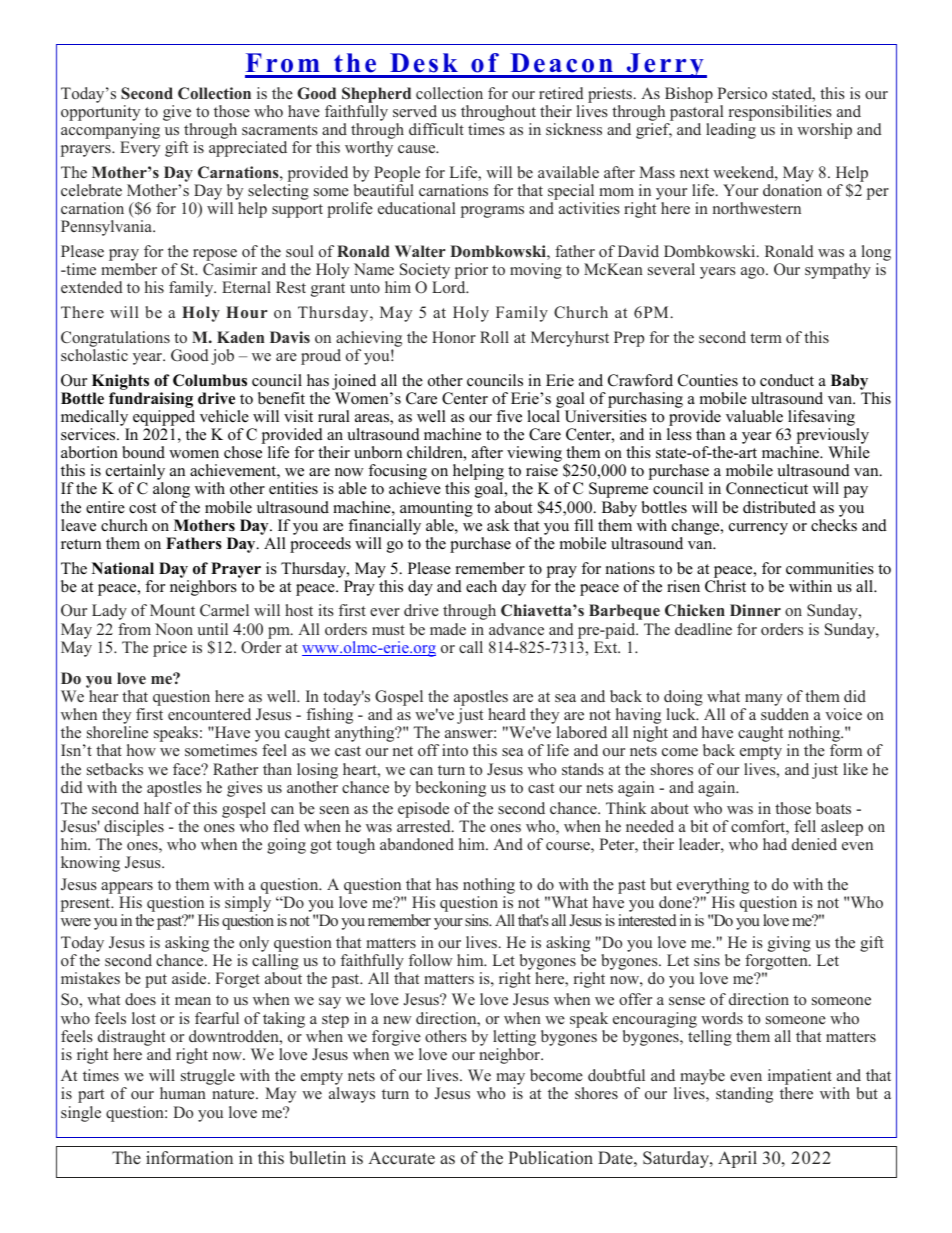  Describe the element at coordinates (534, 455) in the page. I see `viewing` at that location.
